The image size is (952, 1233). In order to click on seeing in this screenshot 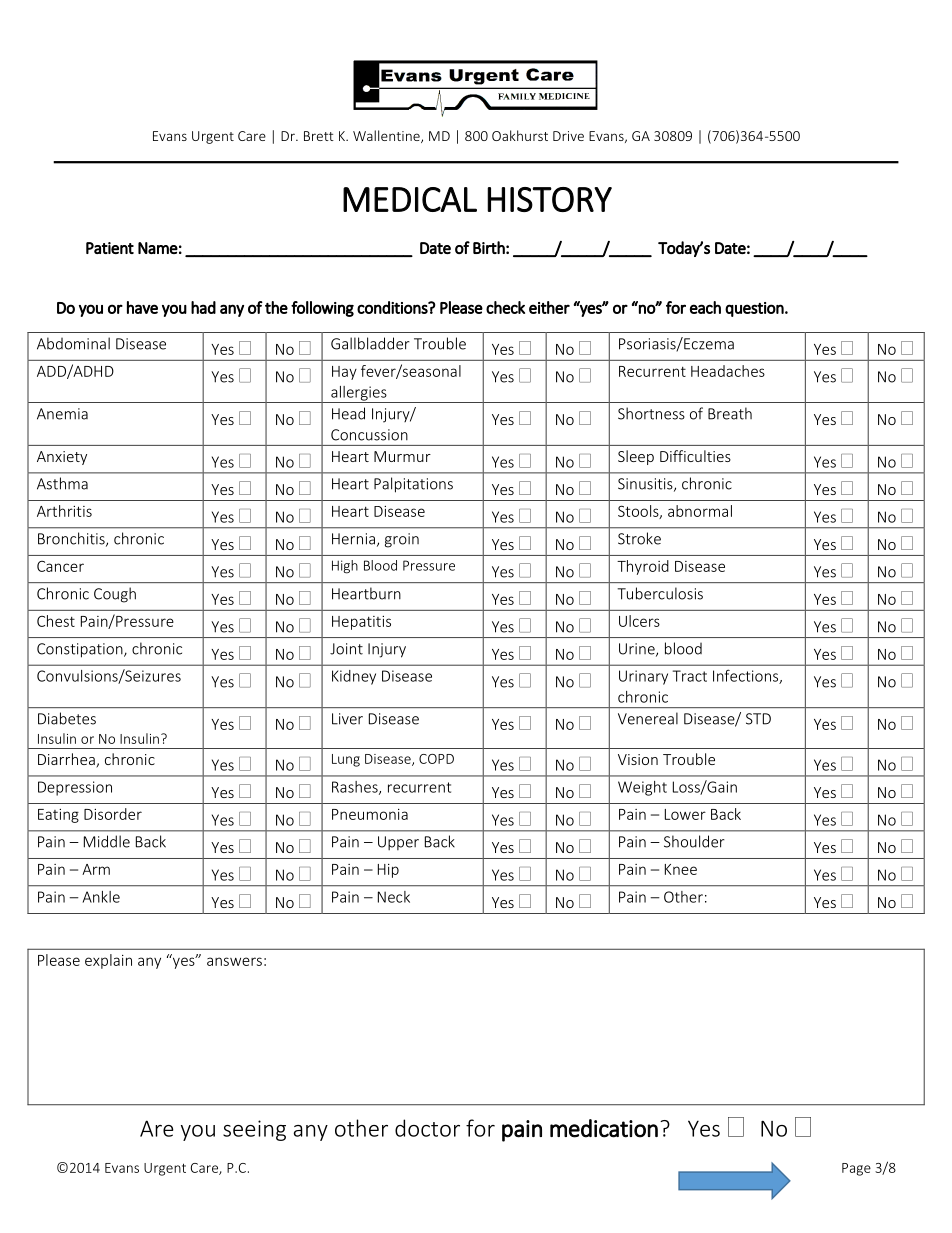, I will do `click(254, 1130)`.
